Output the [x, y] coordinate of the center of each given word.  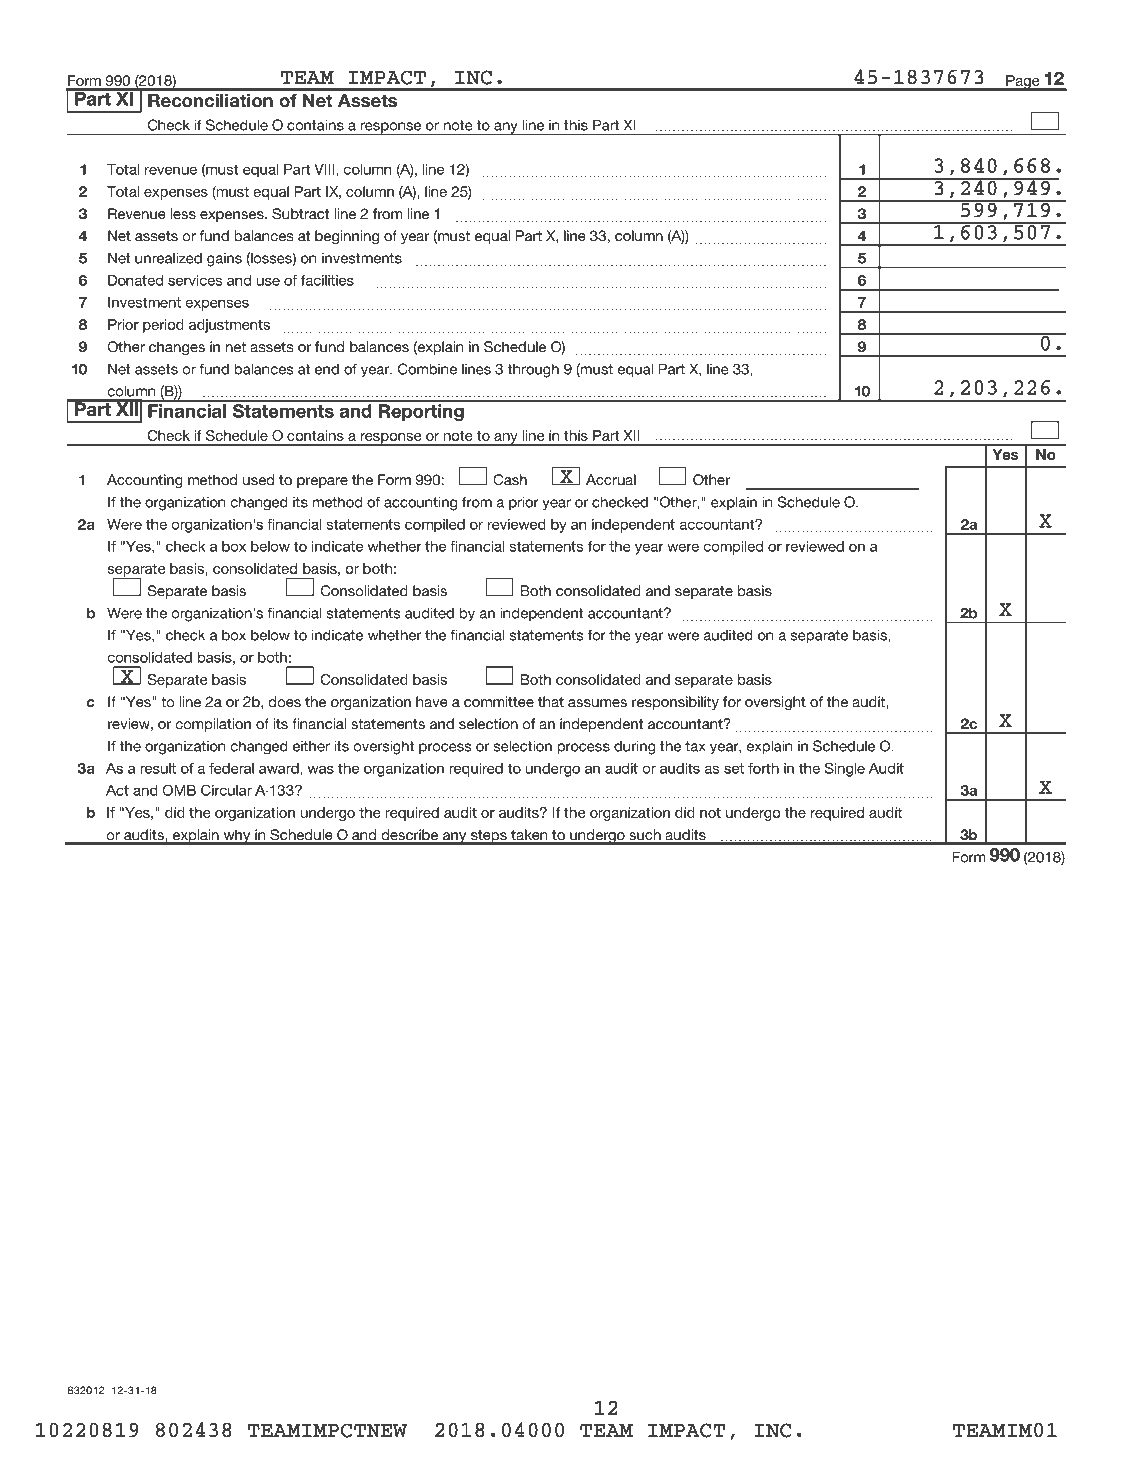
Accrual [611, 480]
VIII [325, 169]
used [258, 480]
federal [231, 768]
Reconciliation [210, 101]
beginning [347, 237]
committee [499, 702]
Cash [510, 480]
